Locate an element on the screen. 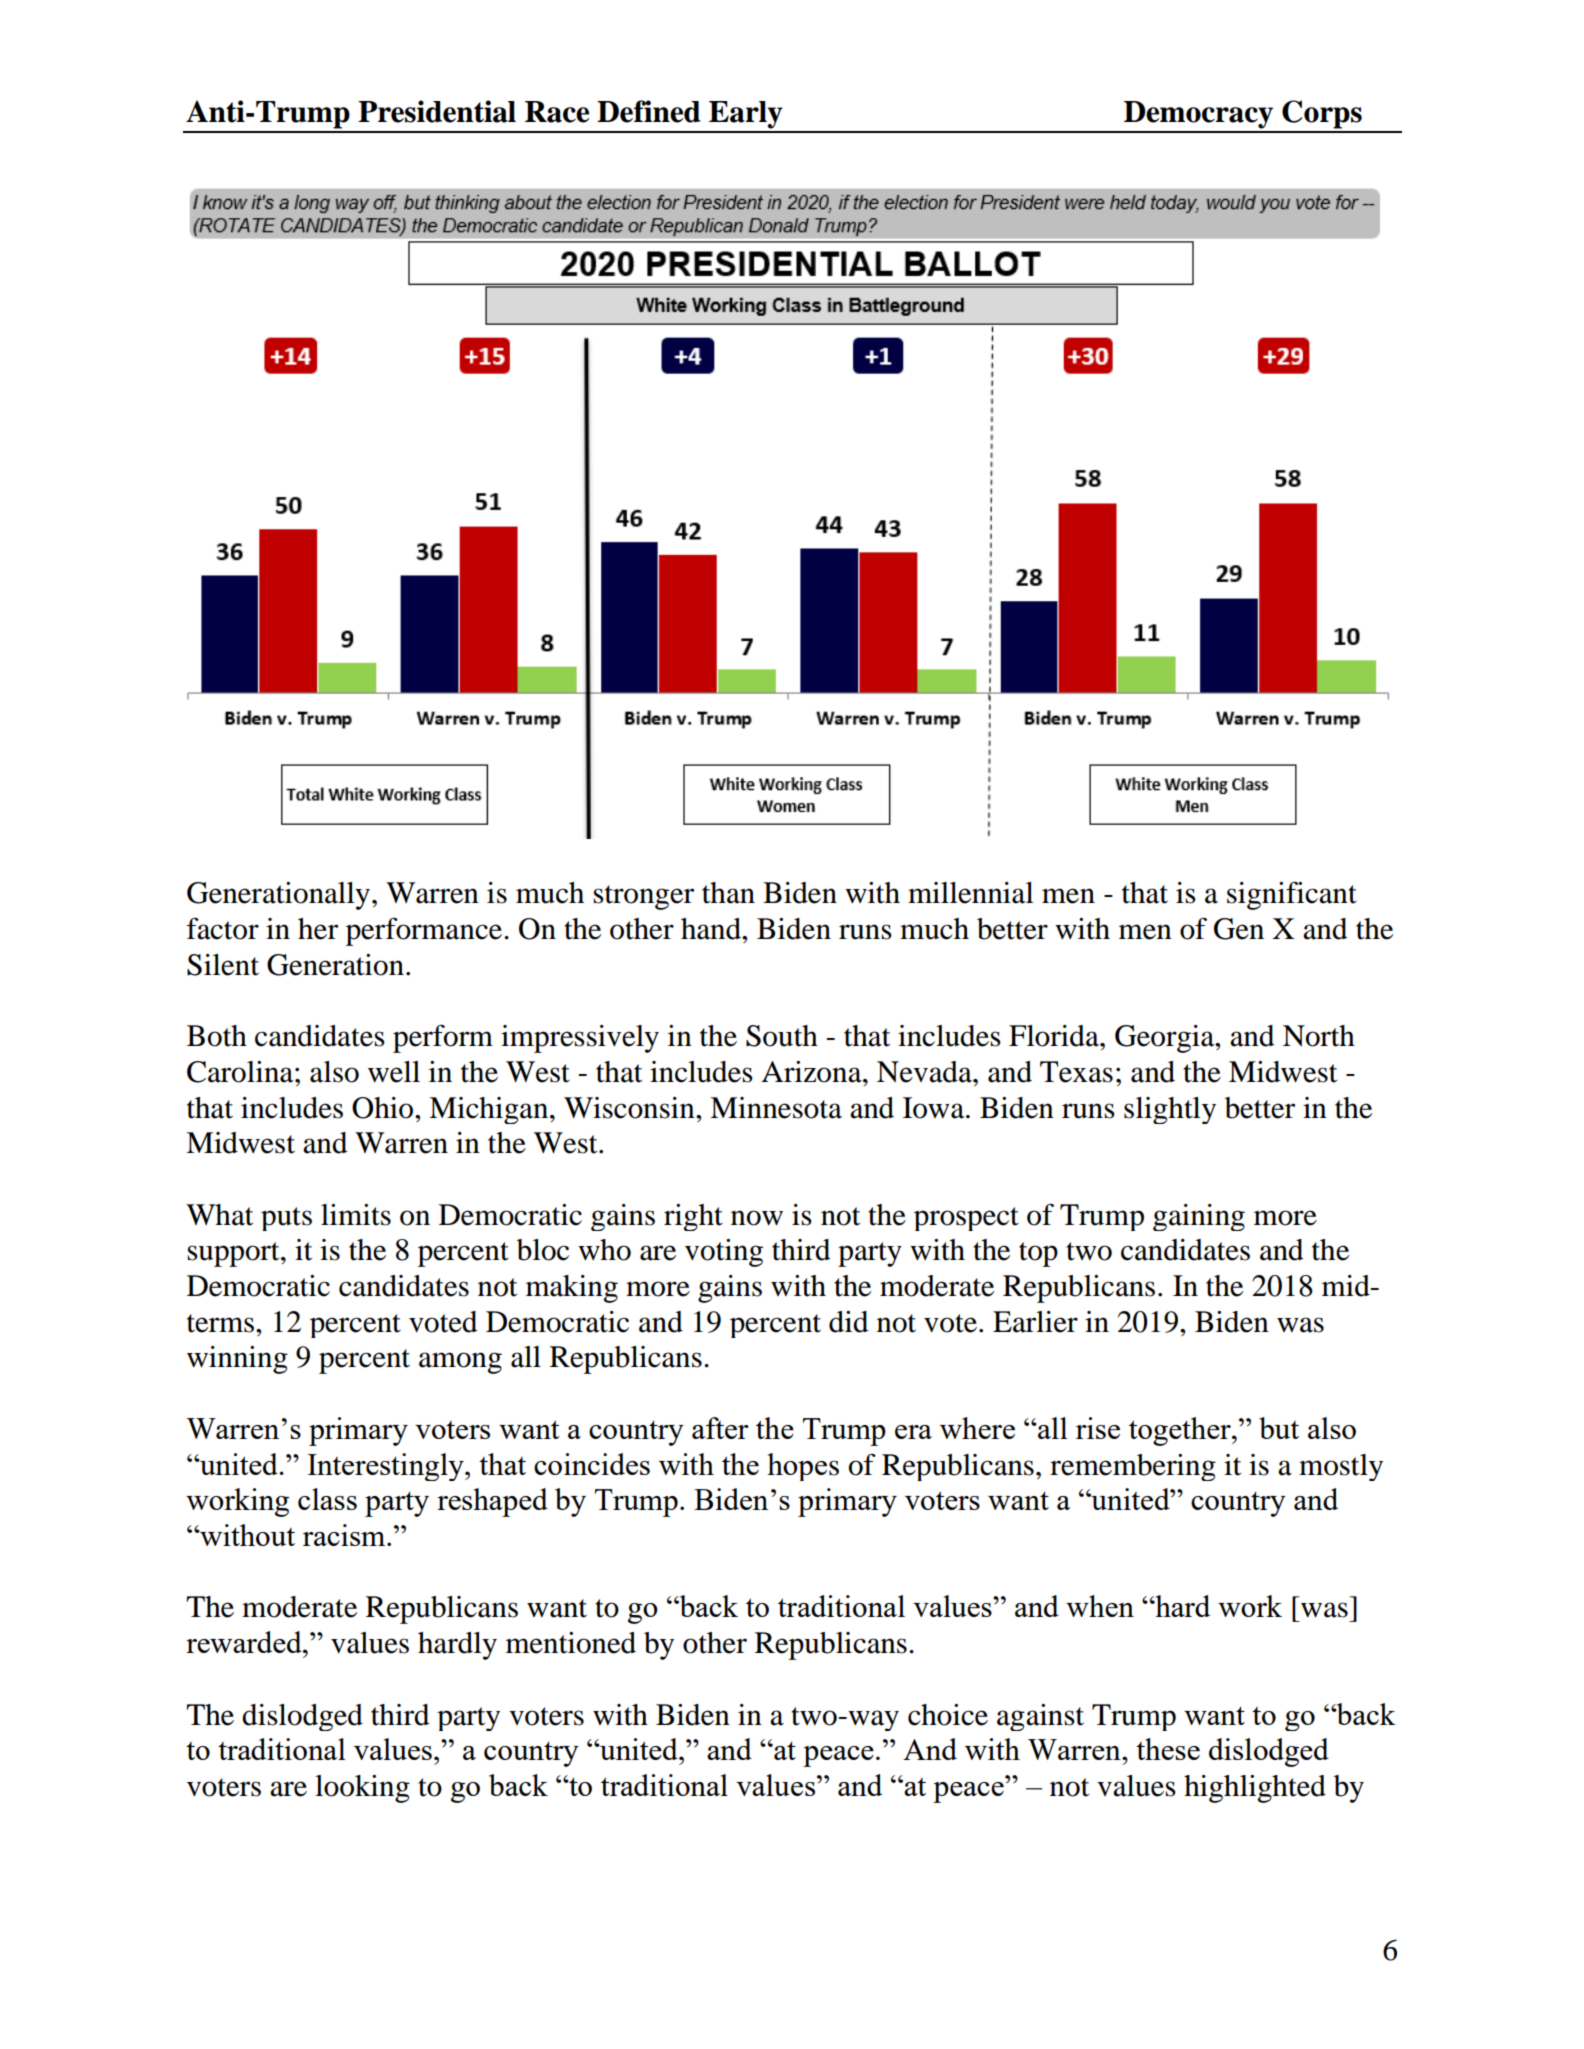 The width and height of the screenshot is (1584, 2049). Defined is located at coordinates (649, 111).
